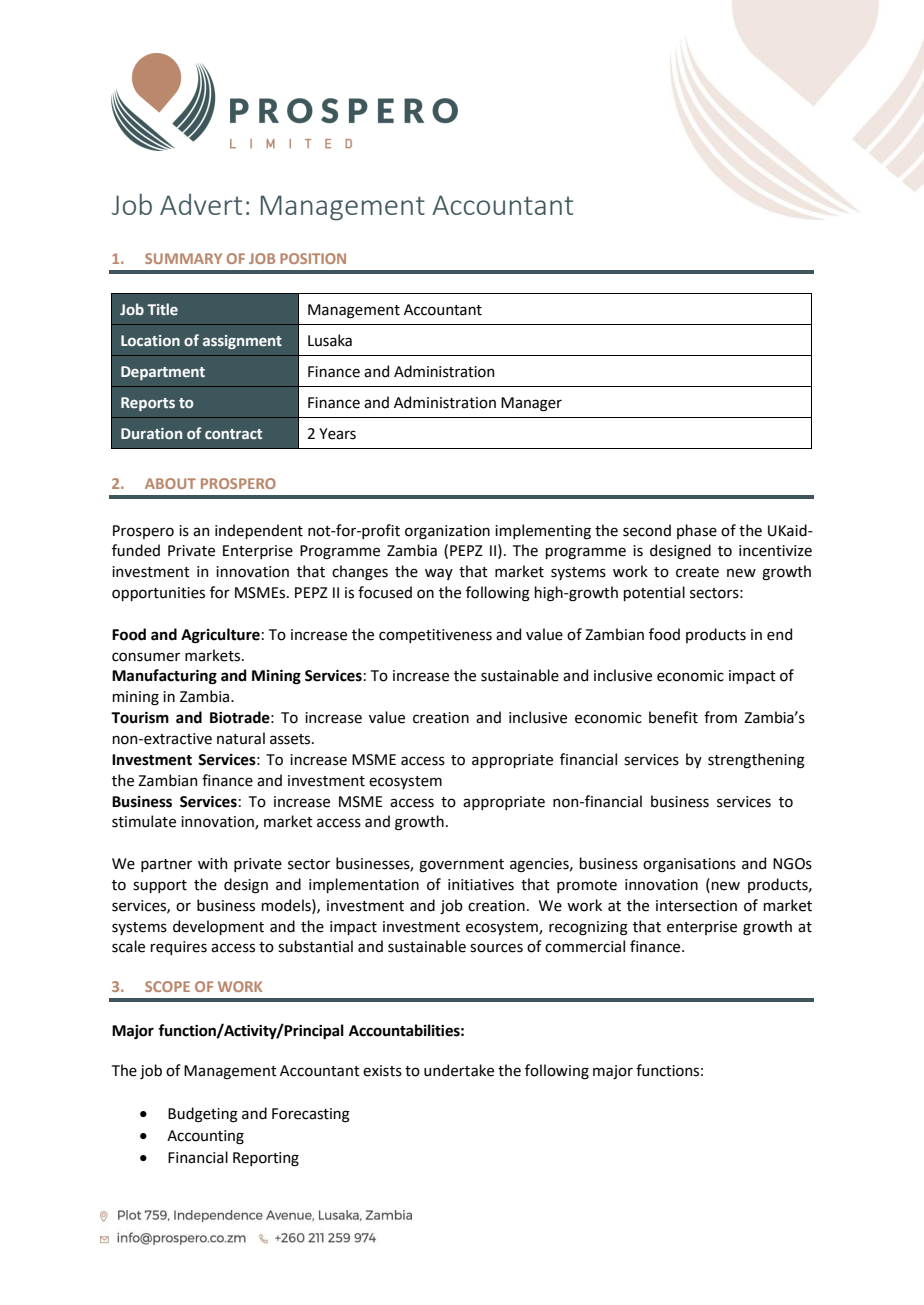  I want to click on Manager, so click(531, 404).
